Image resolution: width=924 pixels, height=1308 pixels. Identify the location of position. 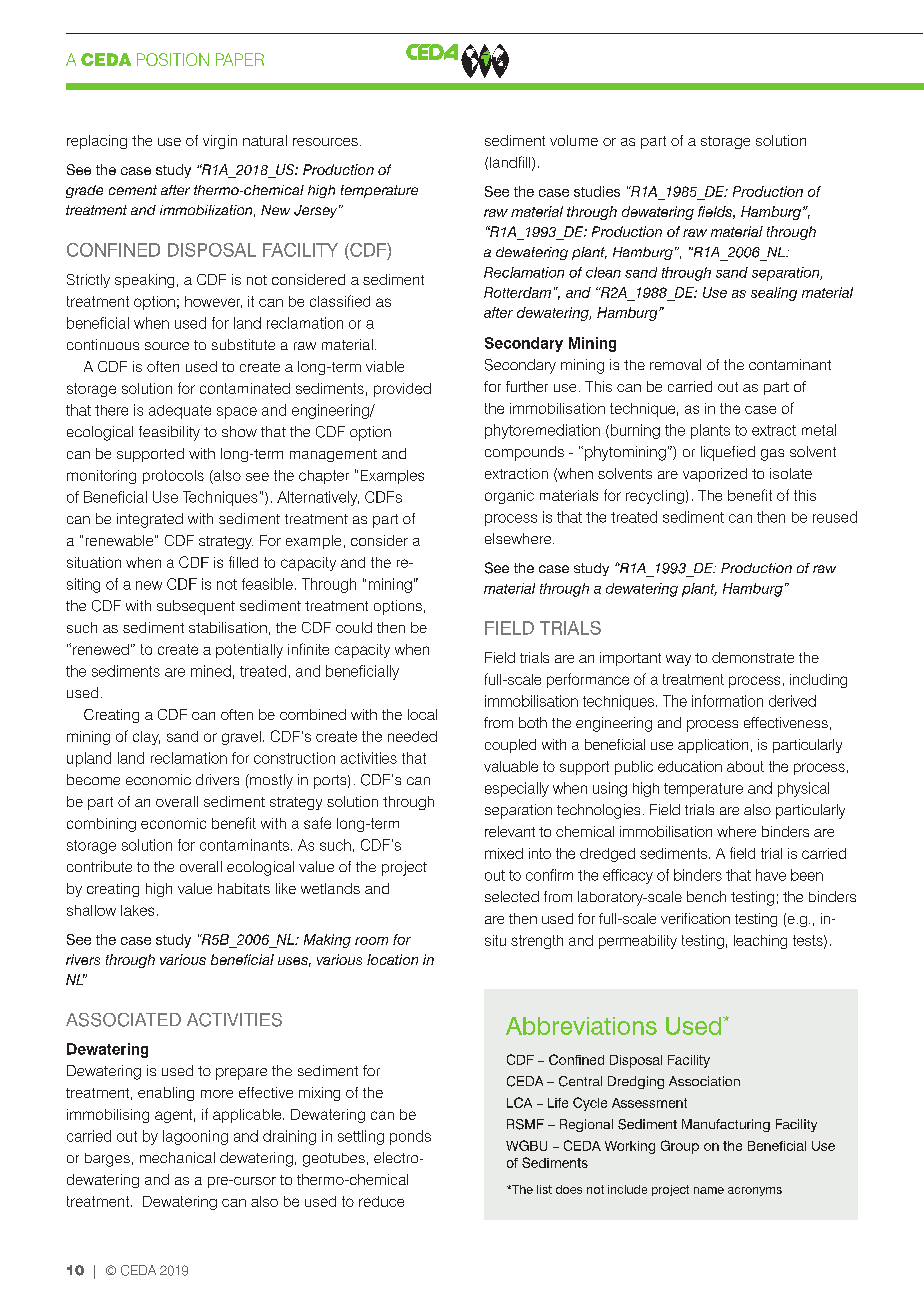
(173, 59).
